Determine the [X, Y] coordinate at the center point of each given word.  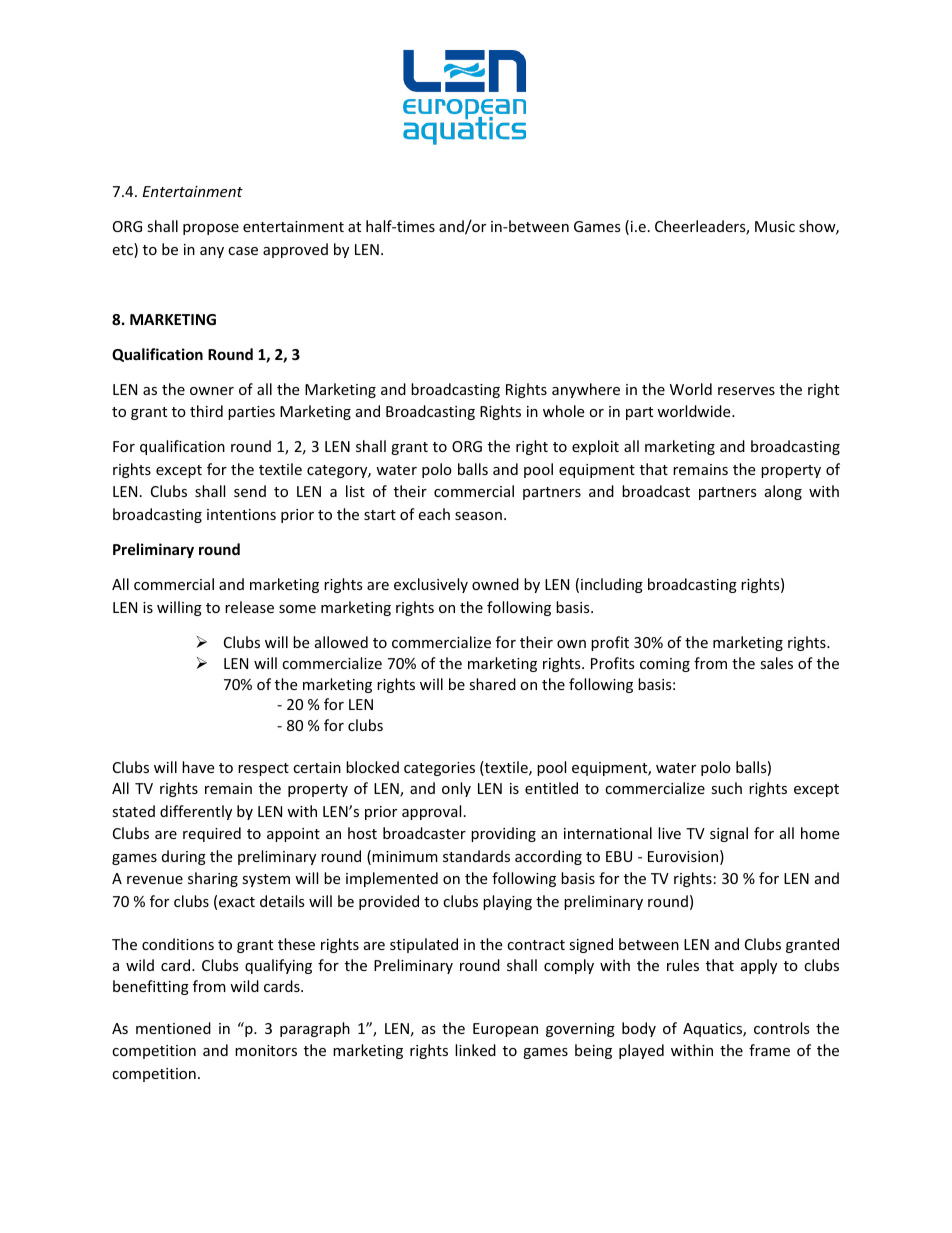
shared [492, 684]
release [249, 607]
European [505, 1030]
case [243, 251]
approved [295, 250]
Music [775, 226]
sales [776, 663]
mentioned [173, 1028]
